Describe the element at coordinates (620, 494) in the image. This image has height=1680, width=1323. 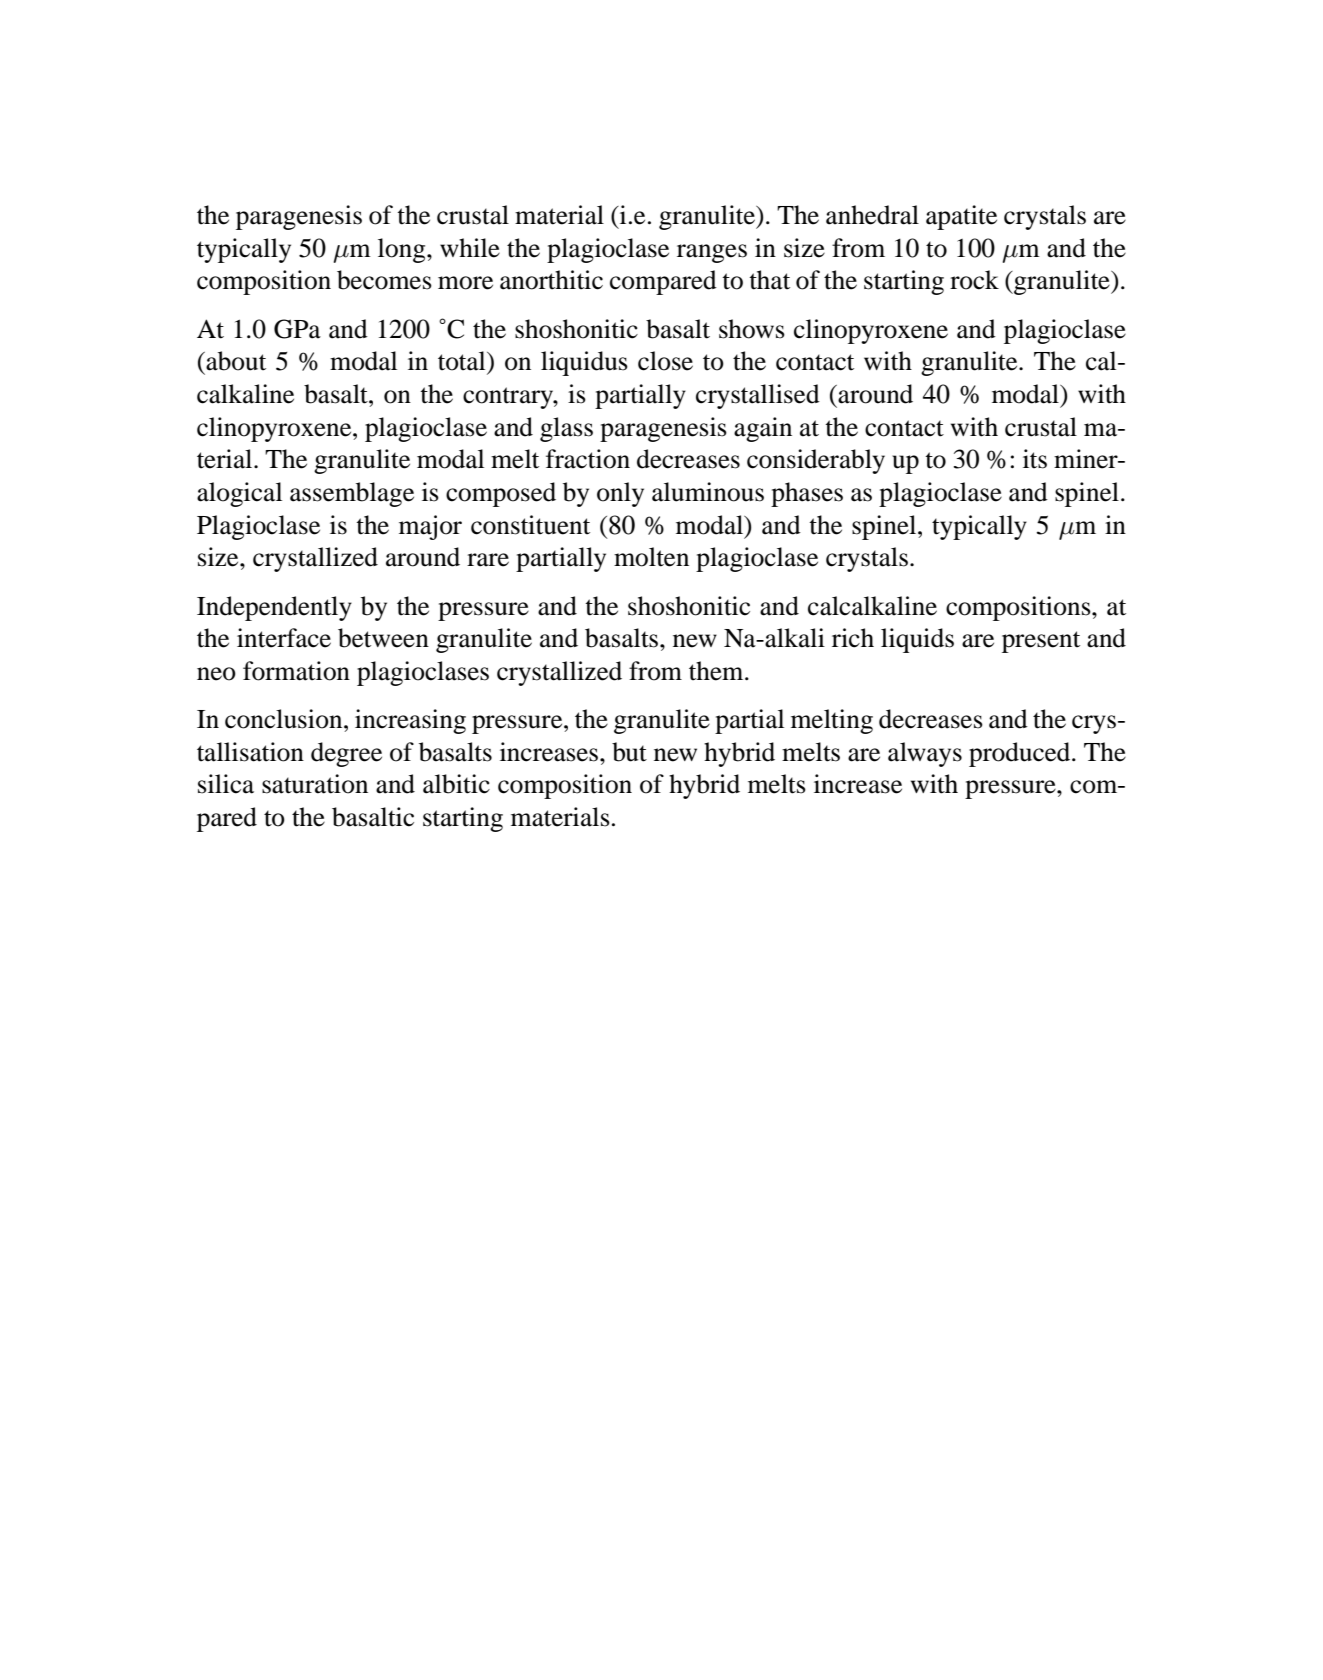
I see `only` at that location.
